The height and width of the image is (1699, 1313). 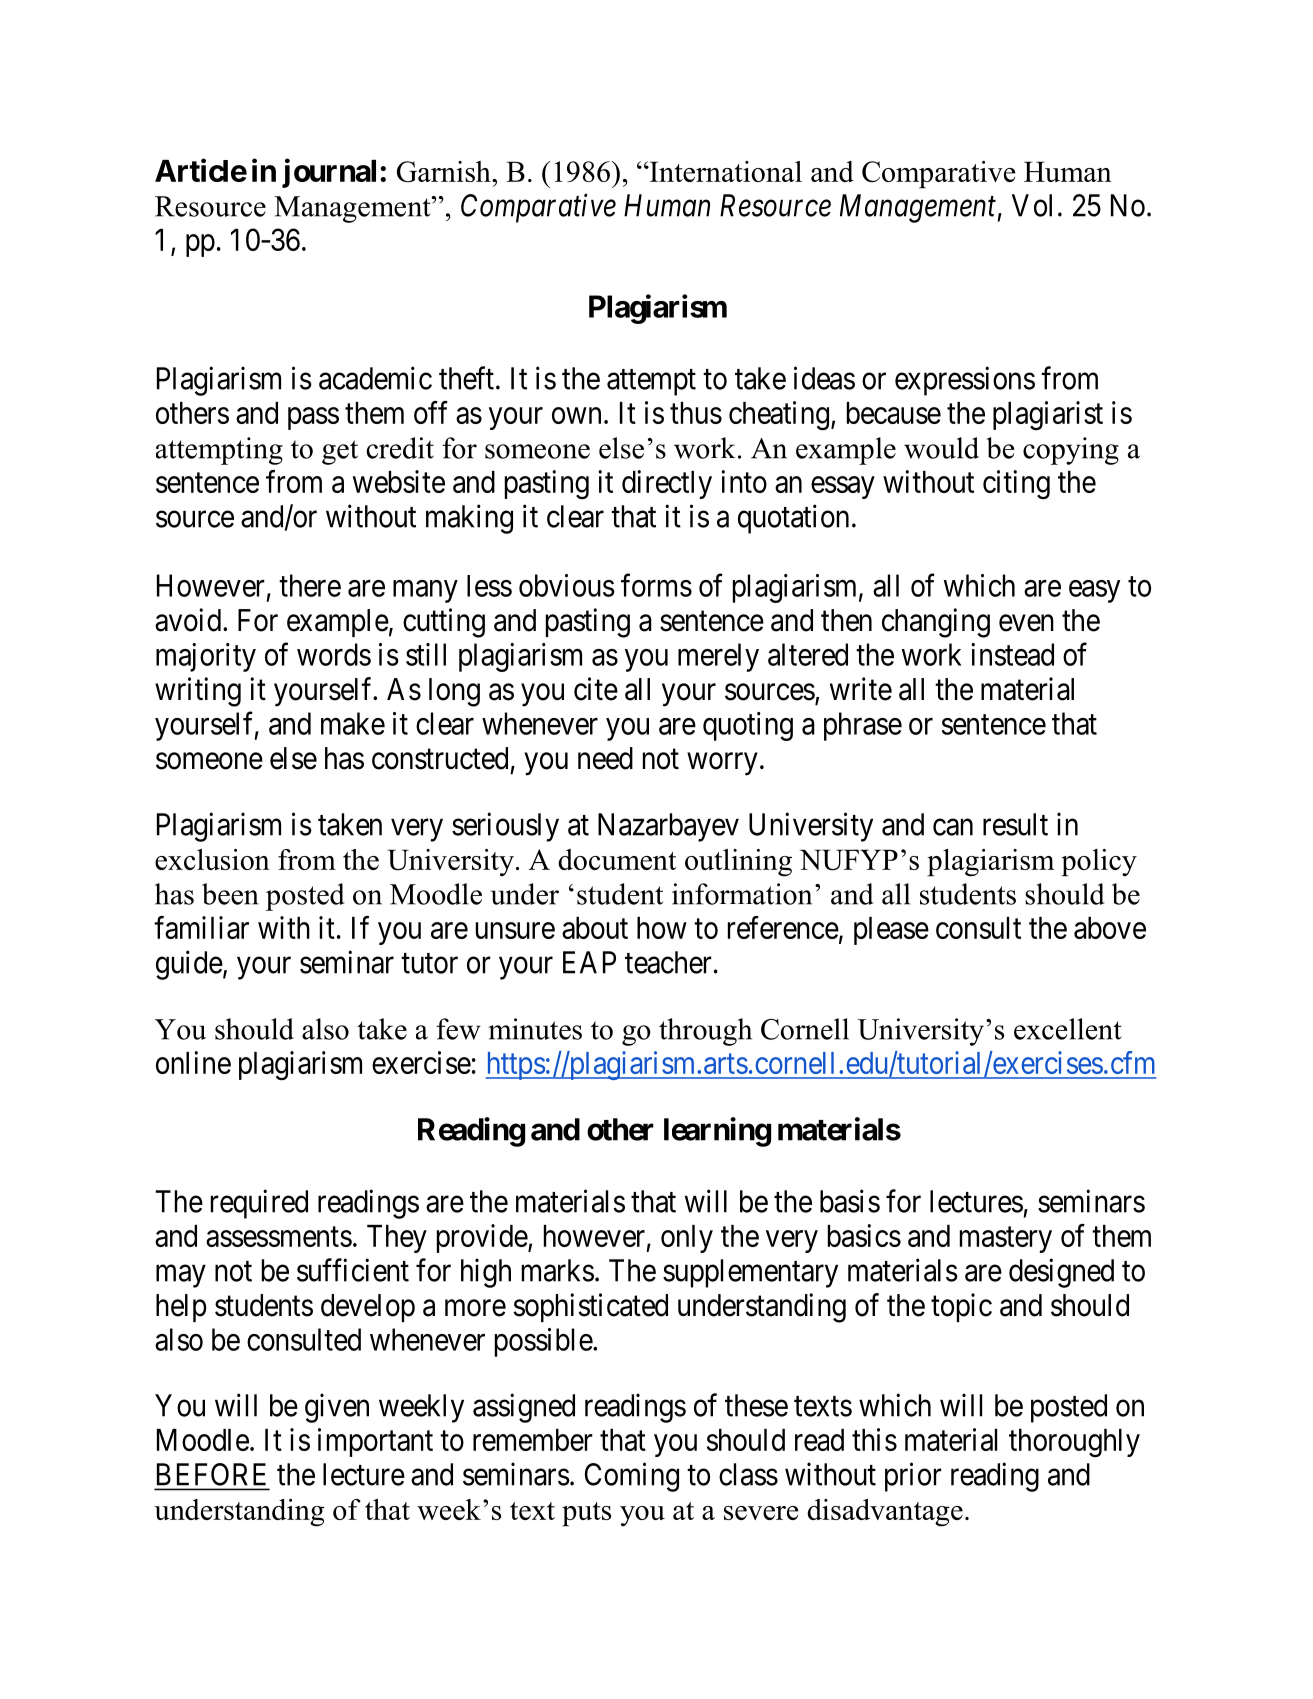 What do you see at coordinates (375, 1442) in the image?
I see `important` at bounding box center [375, 1442].
